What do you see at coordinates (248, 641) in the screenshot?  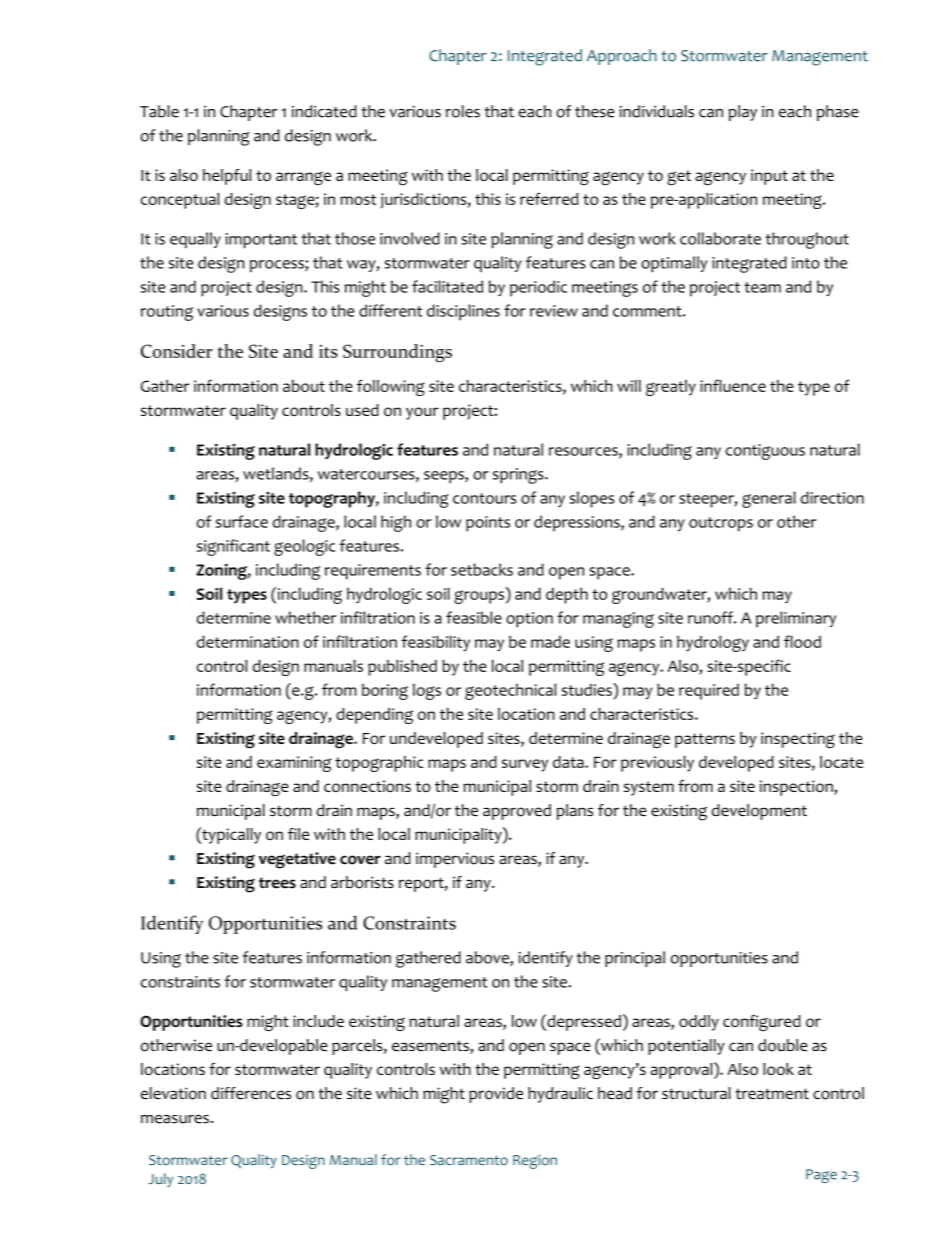 I see `determination` at bounding box center [248, 641].
